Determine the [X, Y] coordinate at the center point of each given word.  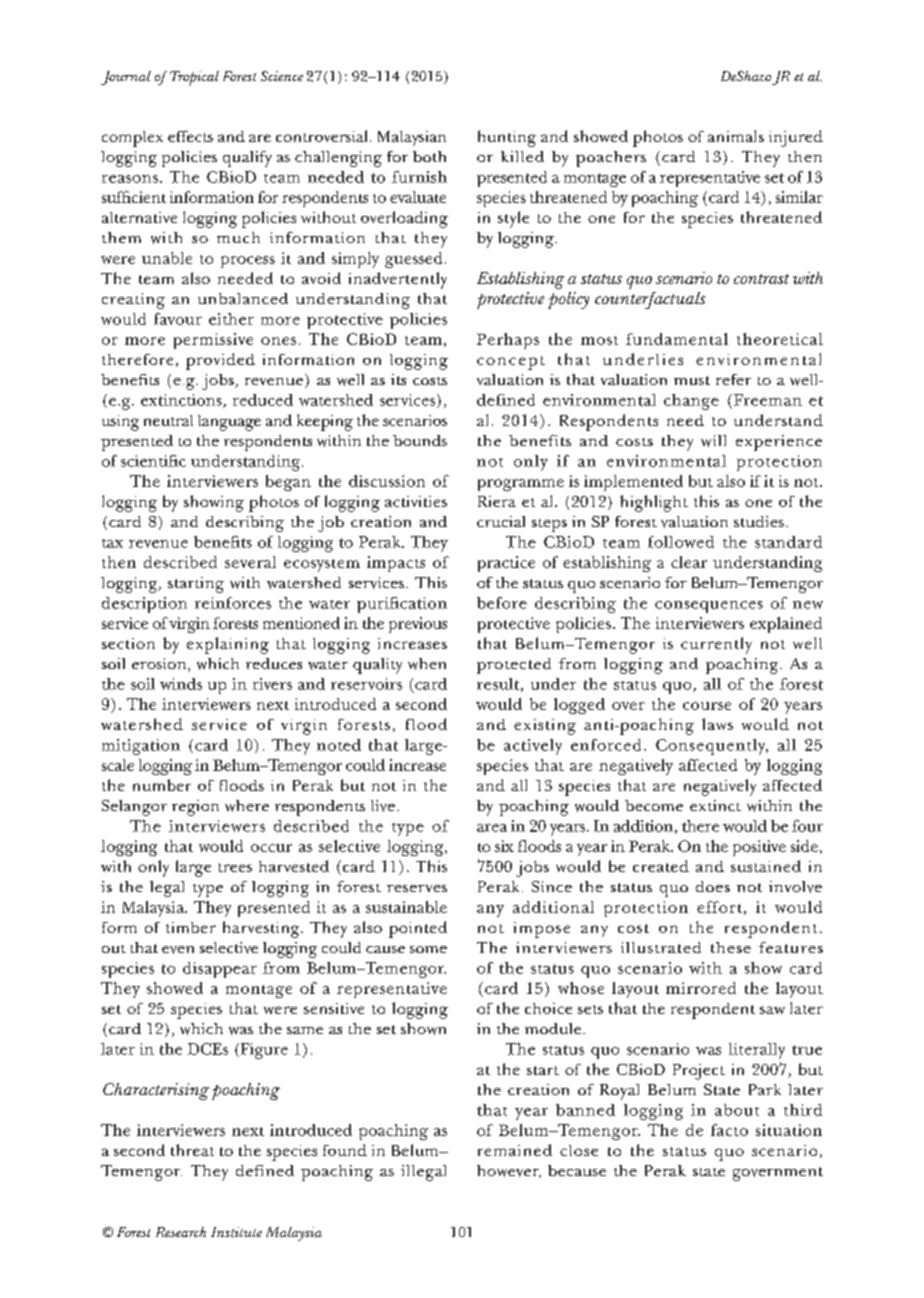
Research [181, 1232]
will [713, 441]
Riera [497, 501]
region [195, 808]
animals [736, 136]
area [492, 828]
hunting [507, 138]
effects [190, 136]
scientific [153, 461]
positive [759, 848]
